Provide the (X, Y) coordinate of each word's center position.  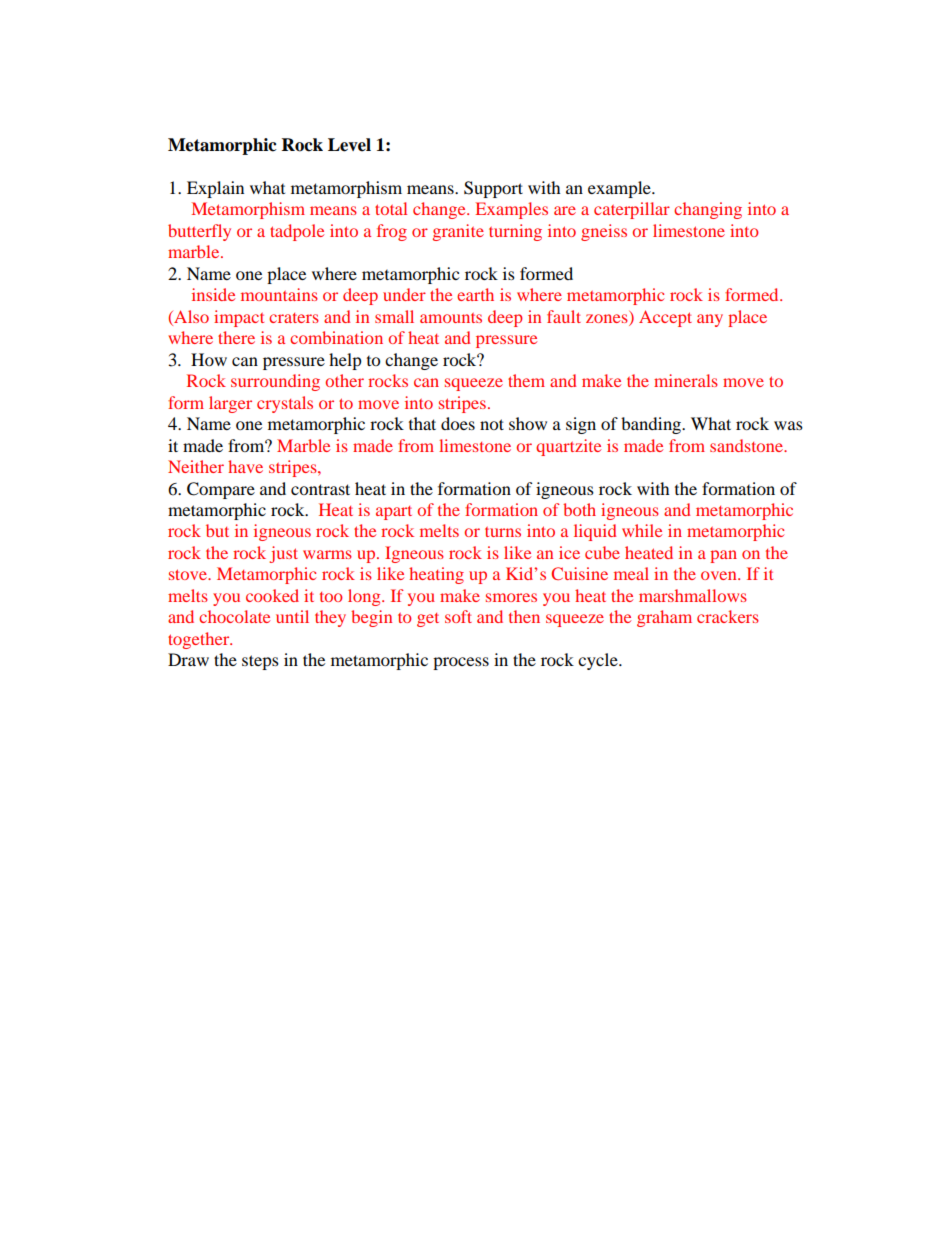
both (579, 509)
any (710, 320)
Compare (221, 490)
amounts (451, 318)
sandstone (748, 445)
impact (239, 318)
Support (493, 189)
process (461, 663)
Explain (215, 189)
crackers (728, 616)
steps (260, 662)
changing (708, 210)
